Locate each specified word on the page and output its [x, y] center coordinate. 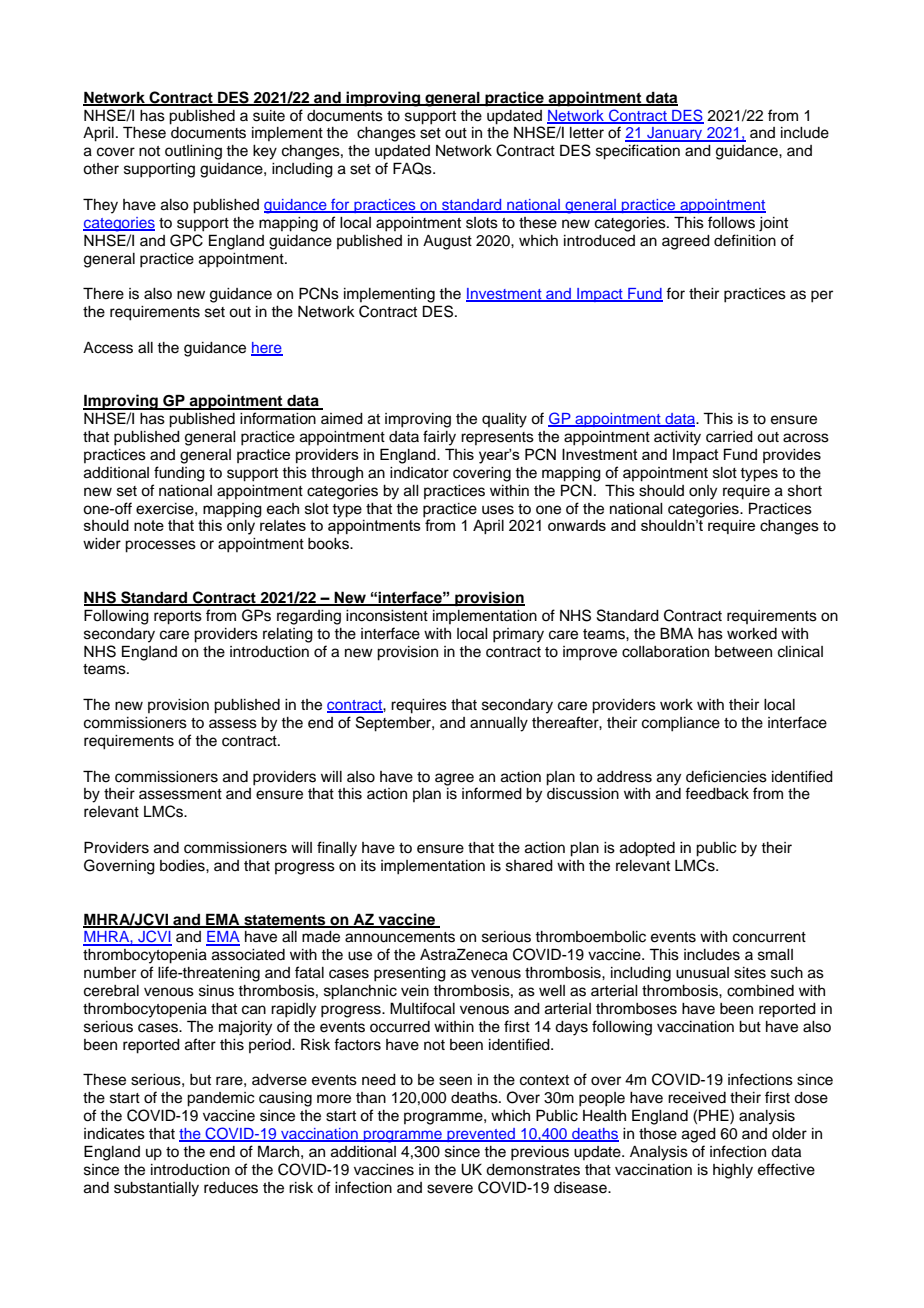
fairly [439, 438]
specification [638, 152]
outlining [193, 152]
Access [108, 348]
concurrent [769, 937]
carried [729, 437]
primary [518, 635]
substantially [156, 1189]
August [447, 242]
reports [178, 618]
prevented [481, 1135]
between [743, 652]
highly [733, 1171]
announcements [400, 937]
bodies [183, 866]
